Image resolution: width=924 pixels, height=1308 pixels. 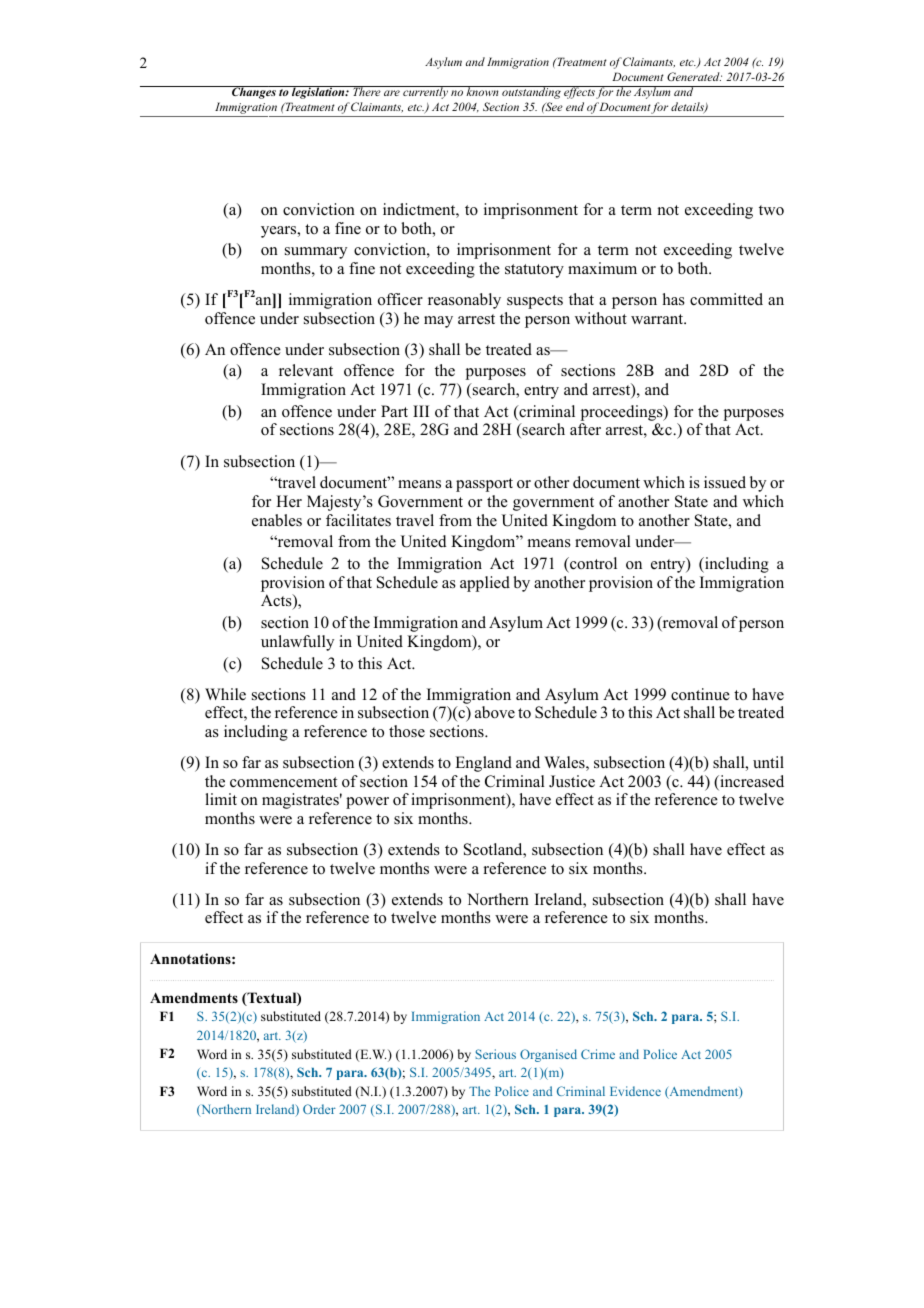 I want to click on known, so click(x=482, y=91).
